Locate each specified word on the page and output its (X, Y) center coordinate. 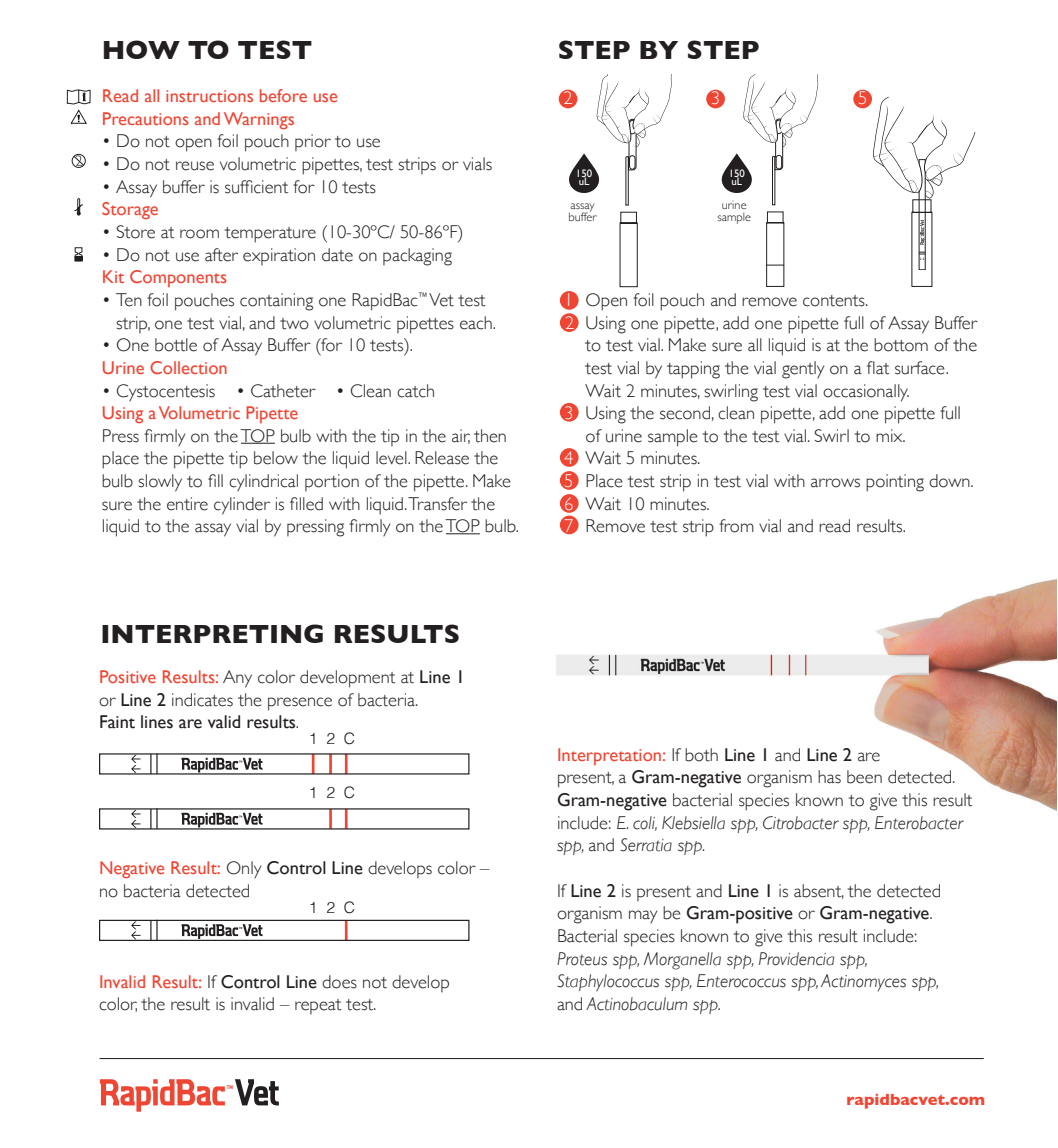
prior (313, 142)
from (736, 526)
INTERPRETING (212, 633)
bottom (901, 345)
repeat (318, 1006)
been (864, 777)
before (283, 95)
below (276, 458)
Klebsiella (693, 823)
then (490, 436)
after (221, 255)
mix (890, 435)
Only (244, 869)
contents (835, 301)
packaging (417, 257)
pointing (895, 483)
